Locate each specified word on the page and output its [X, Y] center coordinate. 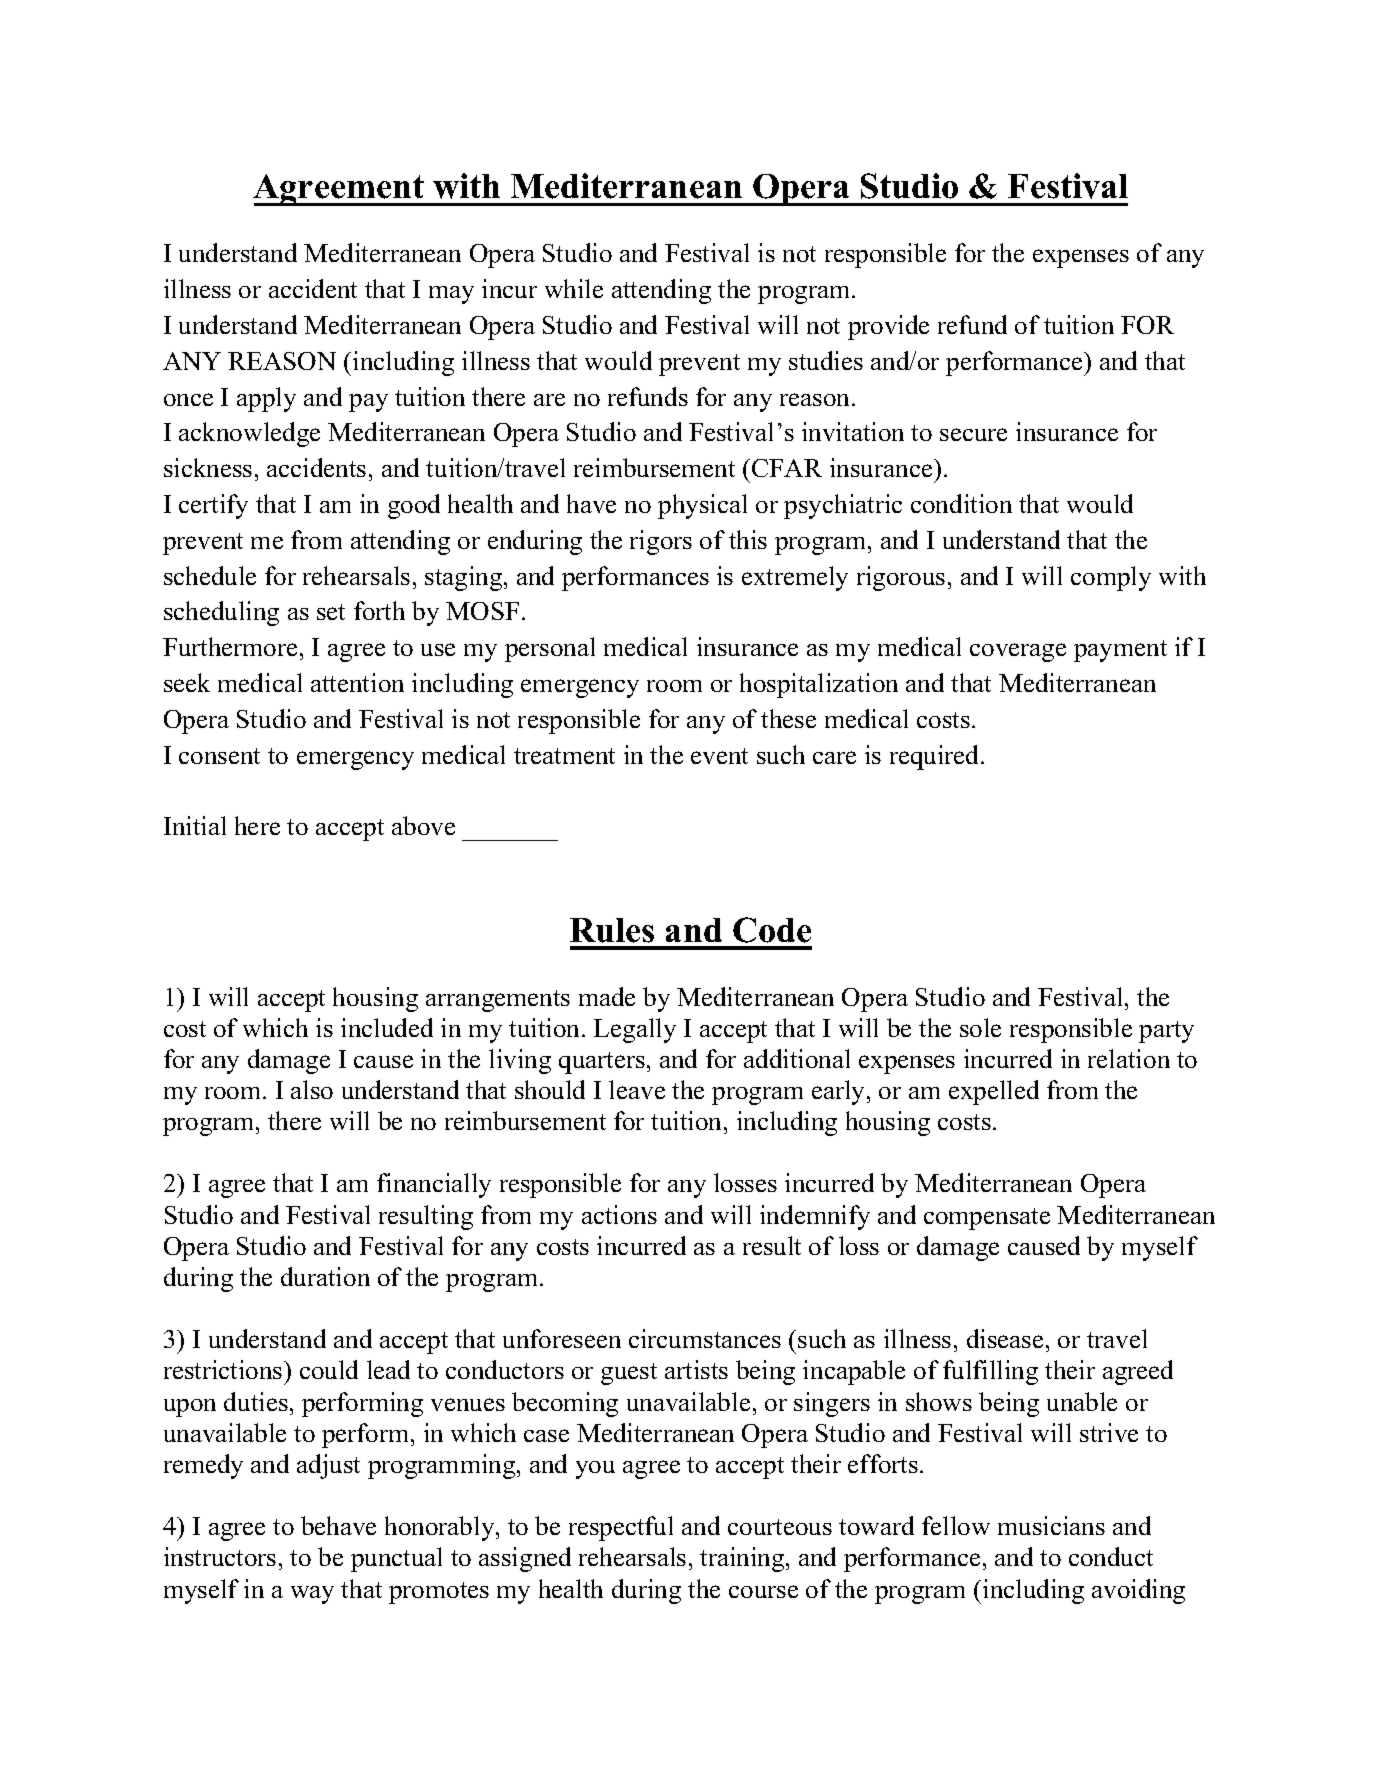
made [607, 996]
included [387, 1027]
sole [980, 1027]
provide [888, 327]
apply [266, 399]
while [574, 288]
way [312, 1595]
